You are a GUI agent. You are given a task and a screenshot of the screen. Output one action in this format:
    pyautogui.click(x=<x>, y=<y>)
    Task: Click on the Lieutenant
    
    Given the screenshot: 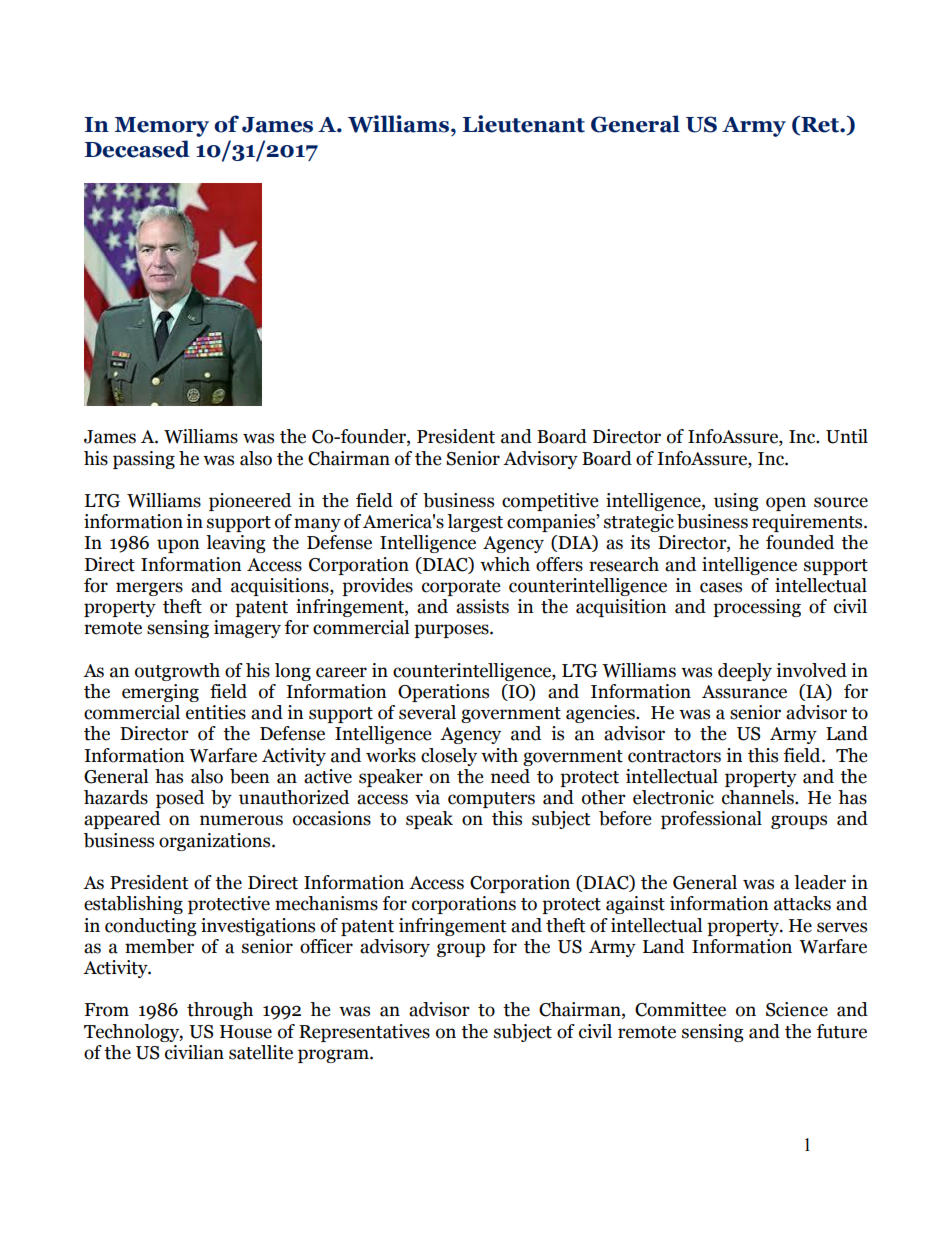 What is the action you would take?
    pyautogui.click(x=524, y=124)
